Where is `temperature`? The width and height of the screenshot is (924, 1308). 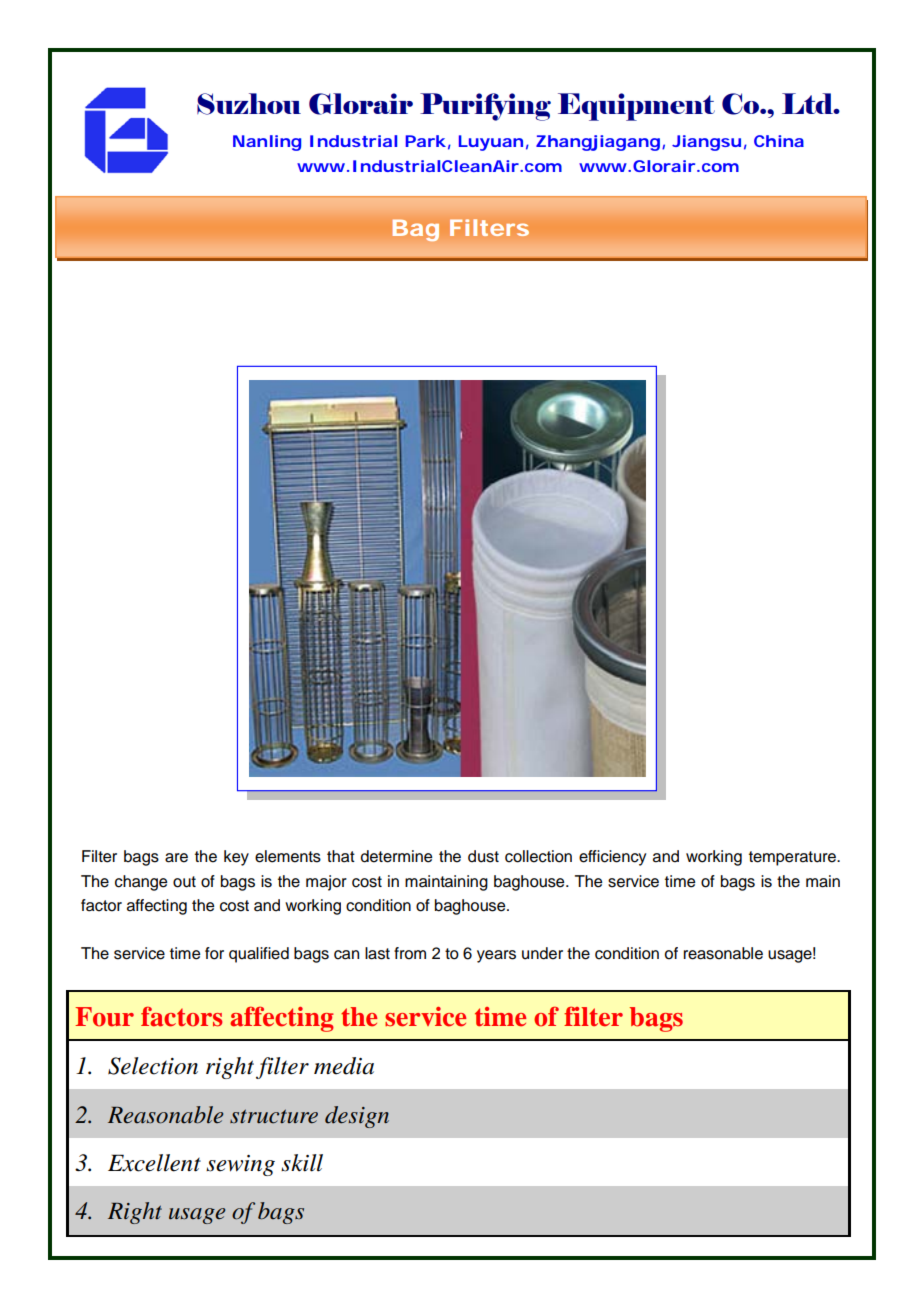
temperature is located at coordinates (793, 858).
